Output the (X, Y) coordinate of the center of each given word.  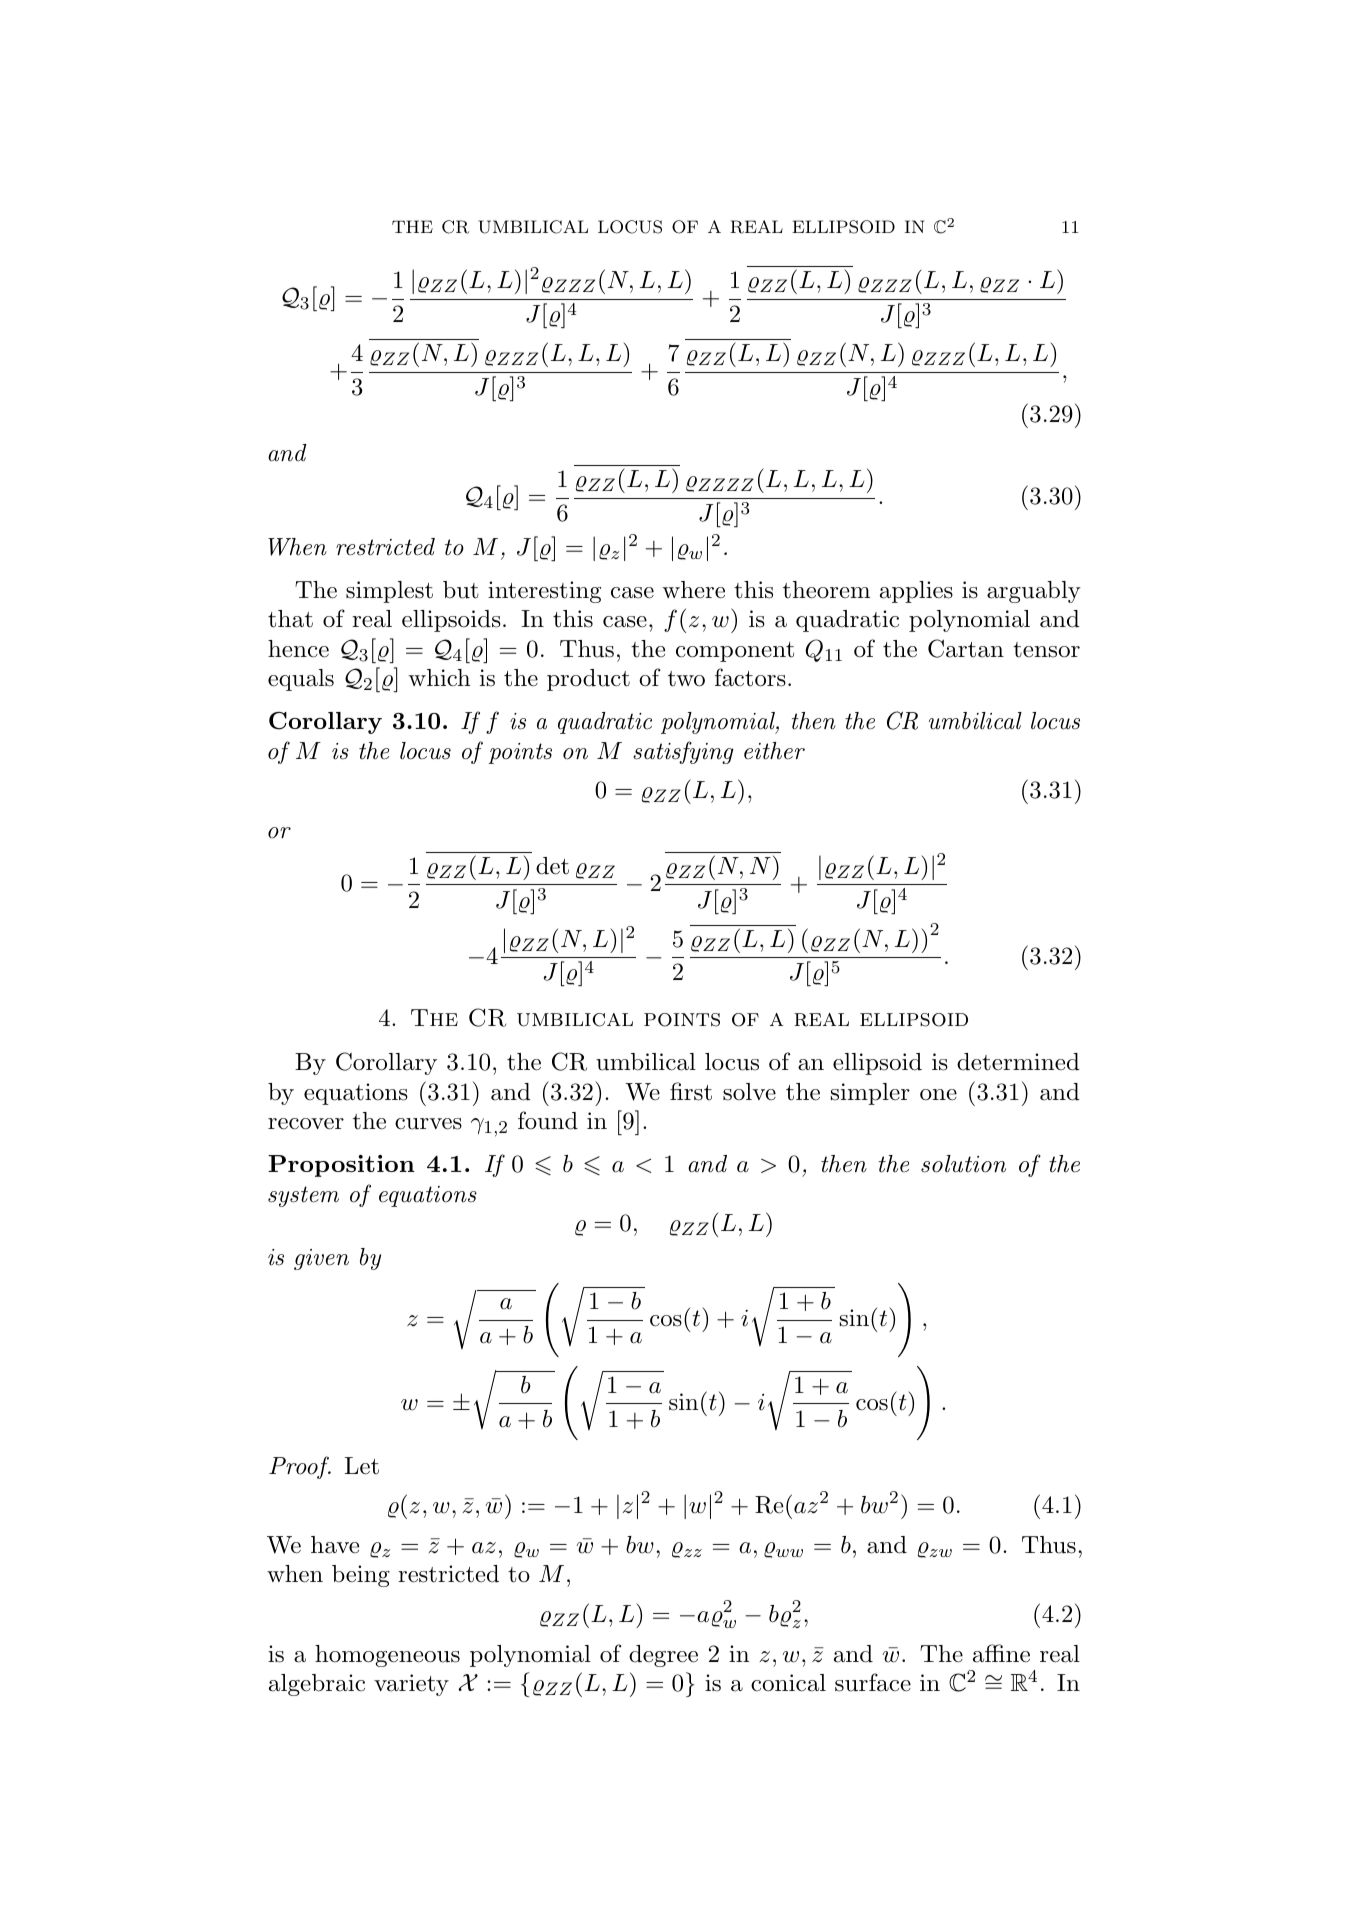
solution (963, 1164)
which (439, 678)
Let (362, 1466)
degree (663, 1656)
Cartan (966, 648)
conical (788, 1683)
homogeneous (387, 1656)
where (693, 590)
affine (1001, 1653)
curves (428, 1124)
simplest (389, 592)
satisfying (683, 752)
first (691, 1091)
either (774, 751)
